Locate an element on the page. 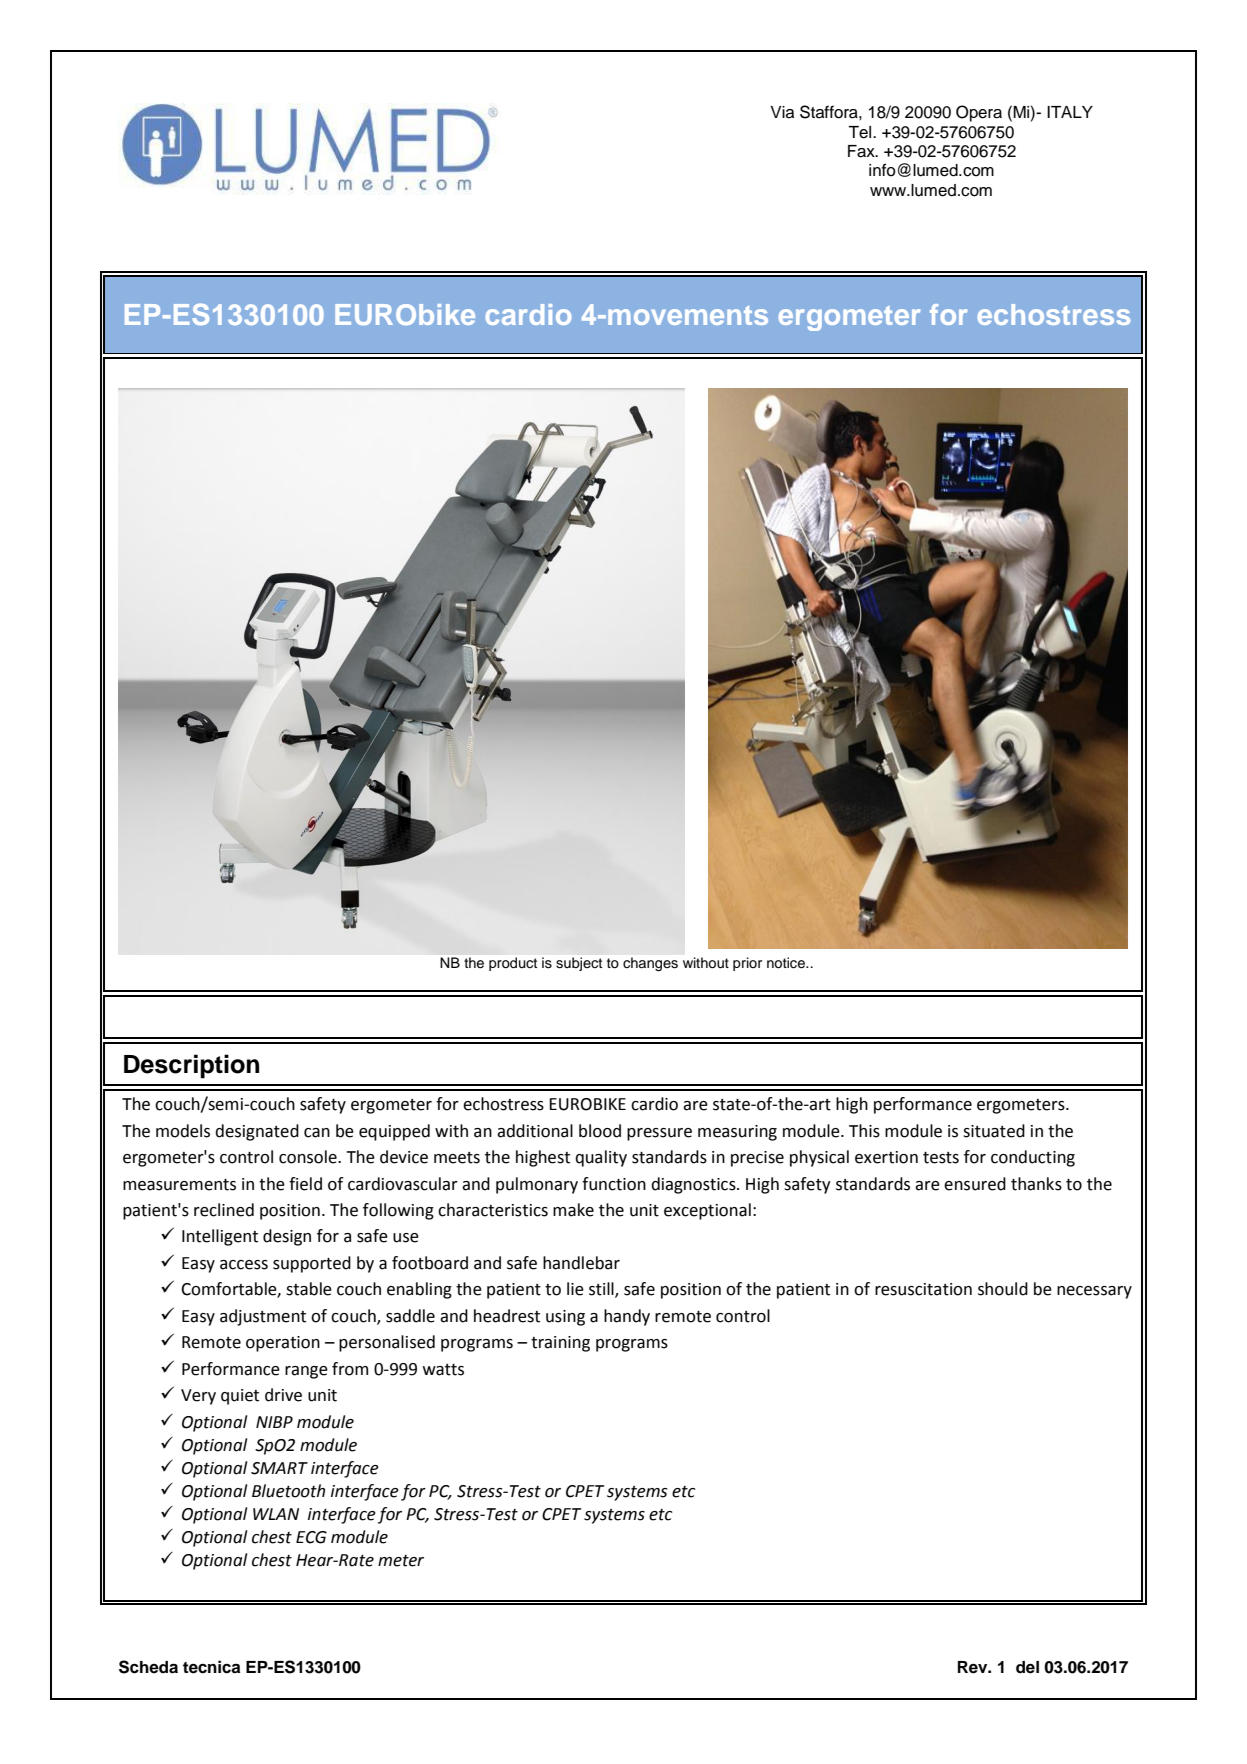  product is located at coordinates (513, 964).
